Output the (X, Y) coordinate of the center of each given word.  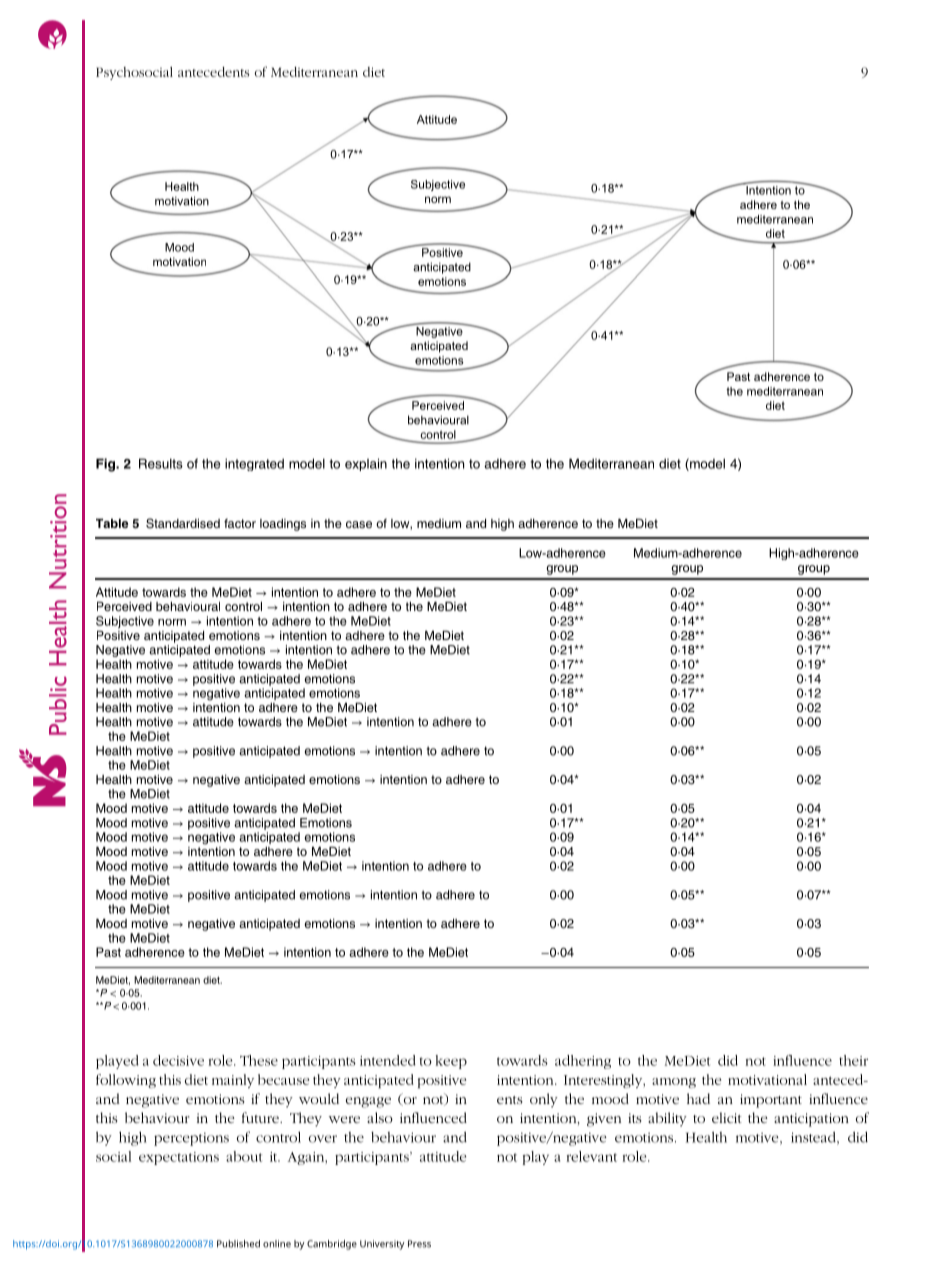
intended (388, 1060)
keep (451, 1062)
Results (161, 463)
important (771, 1101)
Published (238, 1244)
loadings (283, 525)
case (359, 524)
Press (419, 1244)
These (259, 1060)
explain (366, 464)
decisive (178, 1060)
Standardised (183, 523)
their (853, 1060)
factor (240, 523)
